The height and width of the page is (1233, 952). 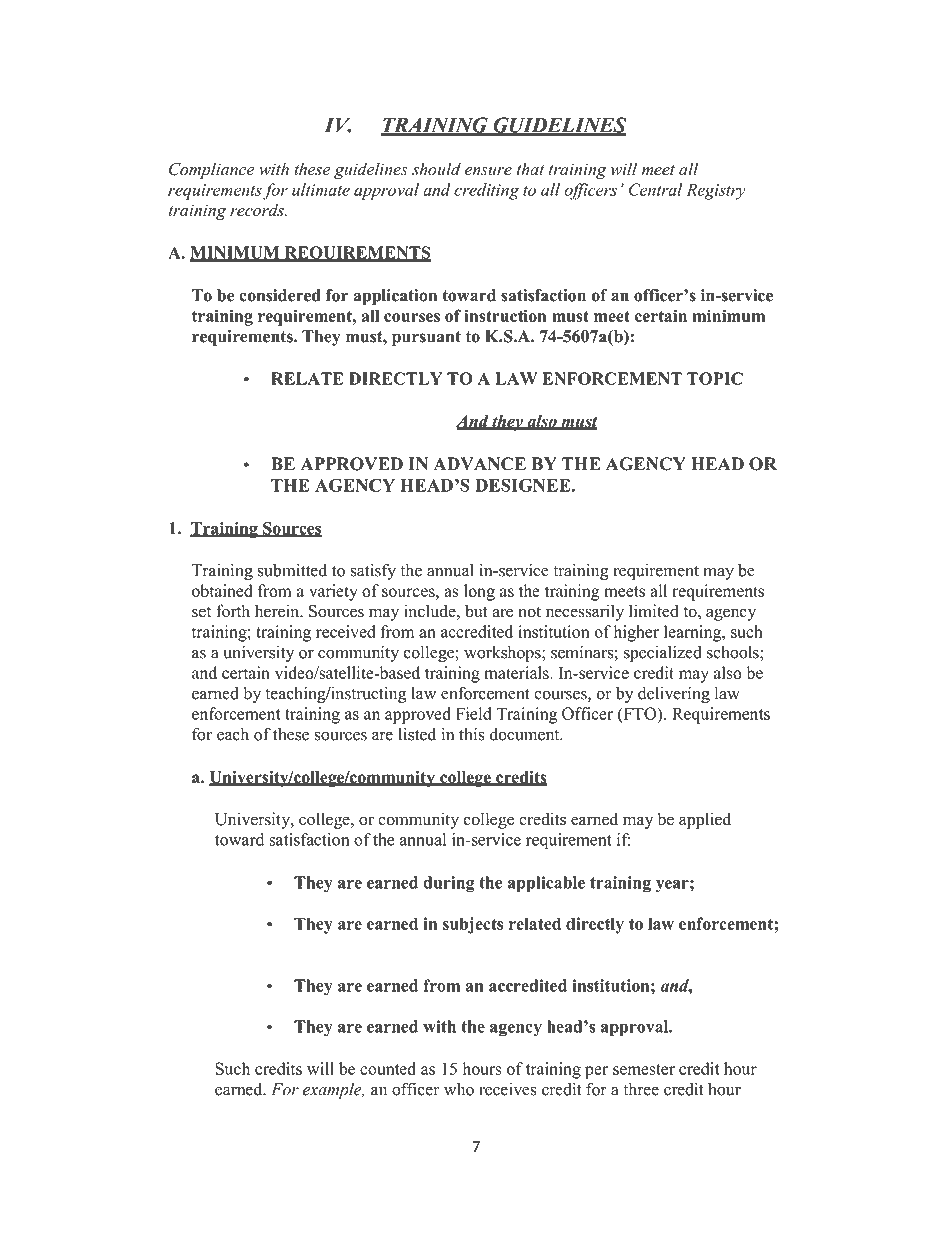 What do you see at coordinates (488, 171) in the page?
I see `ensure` at bounding box center [488, 171].
